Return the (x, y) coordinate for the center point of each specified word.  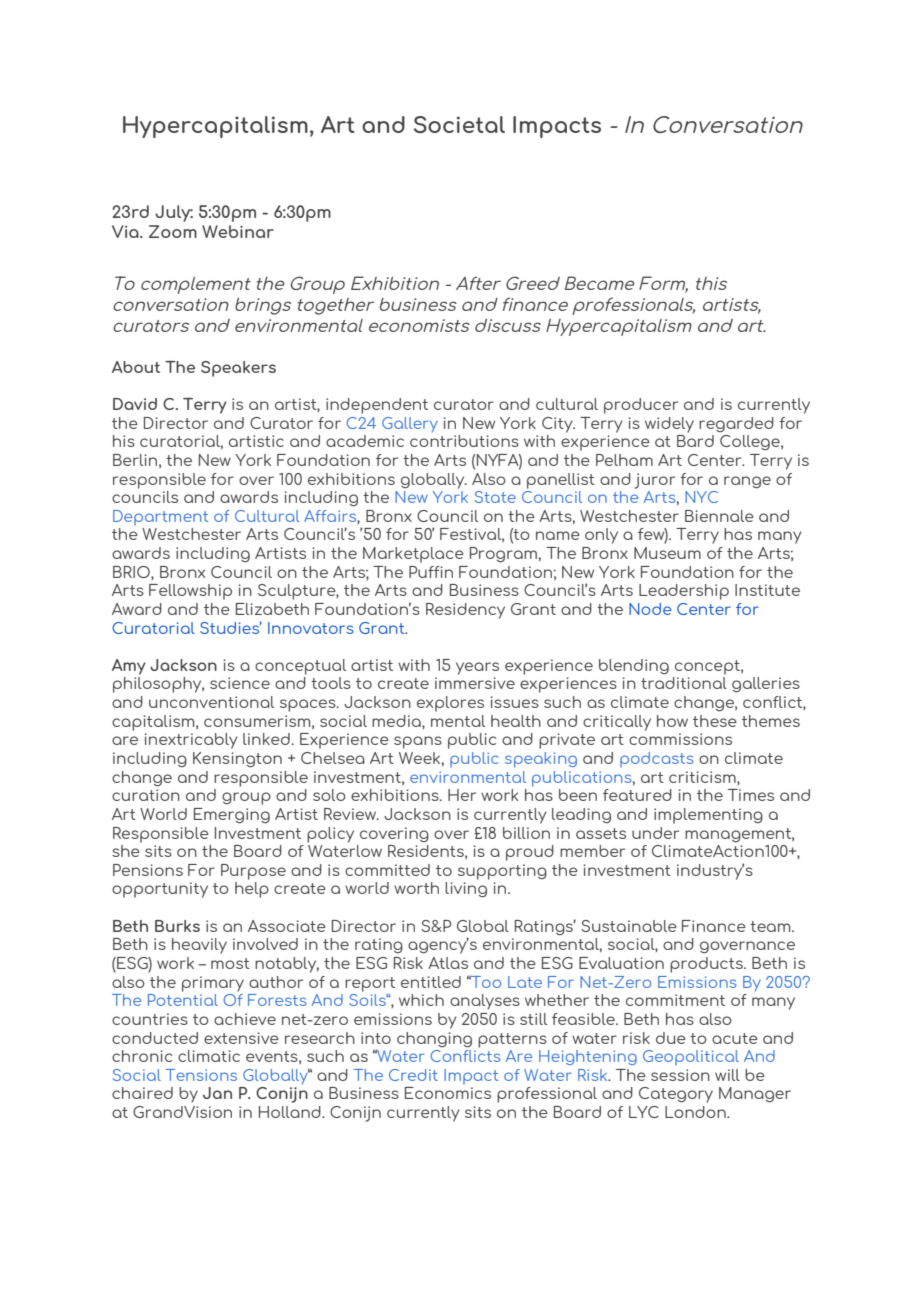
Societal (459, 124)
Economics (448, 1093)
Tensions (201, 1075)
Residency (465, 611)
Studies (231, 627)
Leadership (684, 592)
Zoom (173, 231)
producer (641, 406)
